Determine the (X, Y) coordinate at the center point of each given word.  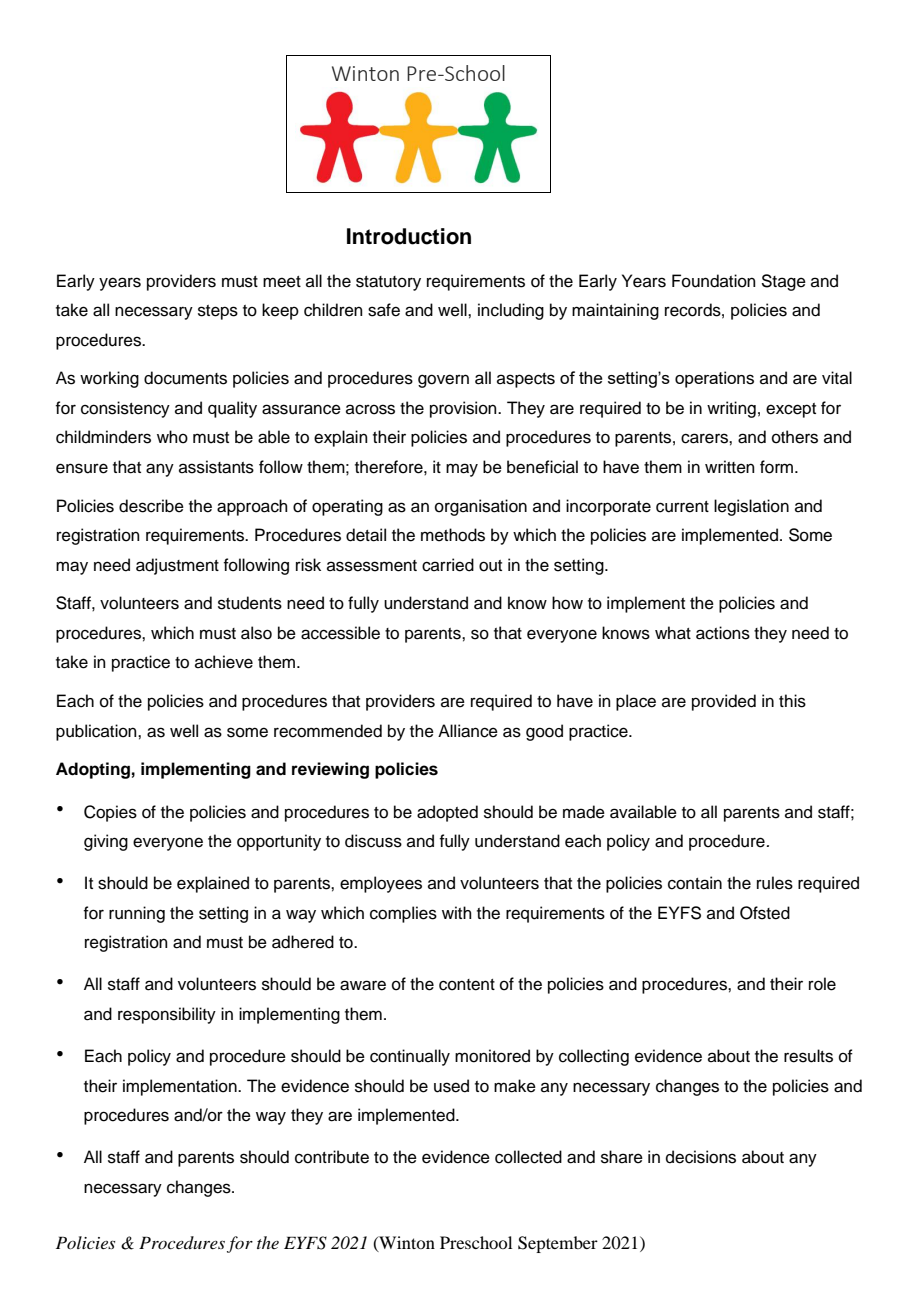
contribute (332, 1157)
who (172, 437)
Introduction (409, 236)
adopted (447, 813)
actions (723, 633)
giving (106, 842)
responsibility (167, 1015)
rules (775, 883)
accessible (340, 633)
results (808, 1056)
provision (464, 409)
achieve (224, 662)
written (730, 467)
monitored (492, 1056)
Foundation (714, 281)
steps (218, 312)
